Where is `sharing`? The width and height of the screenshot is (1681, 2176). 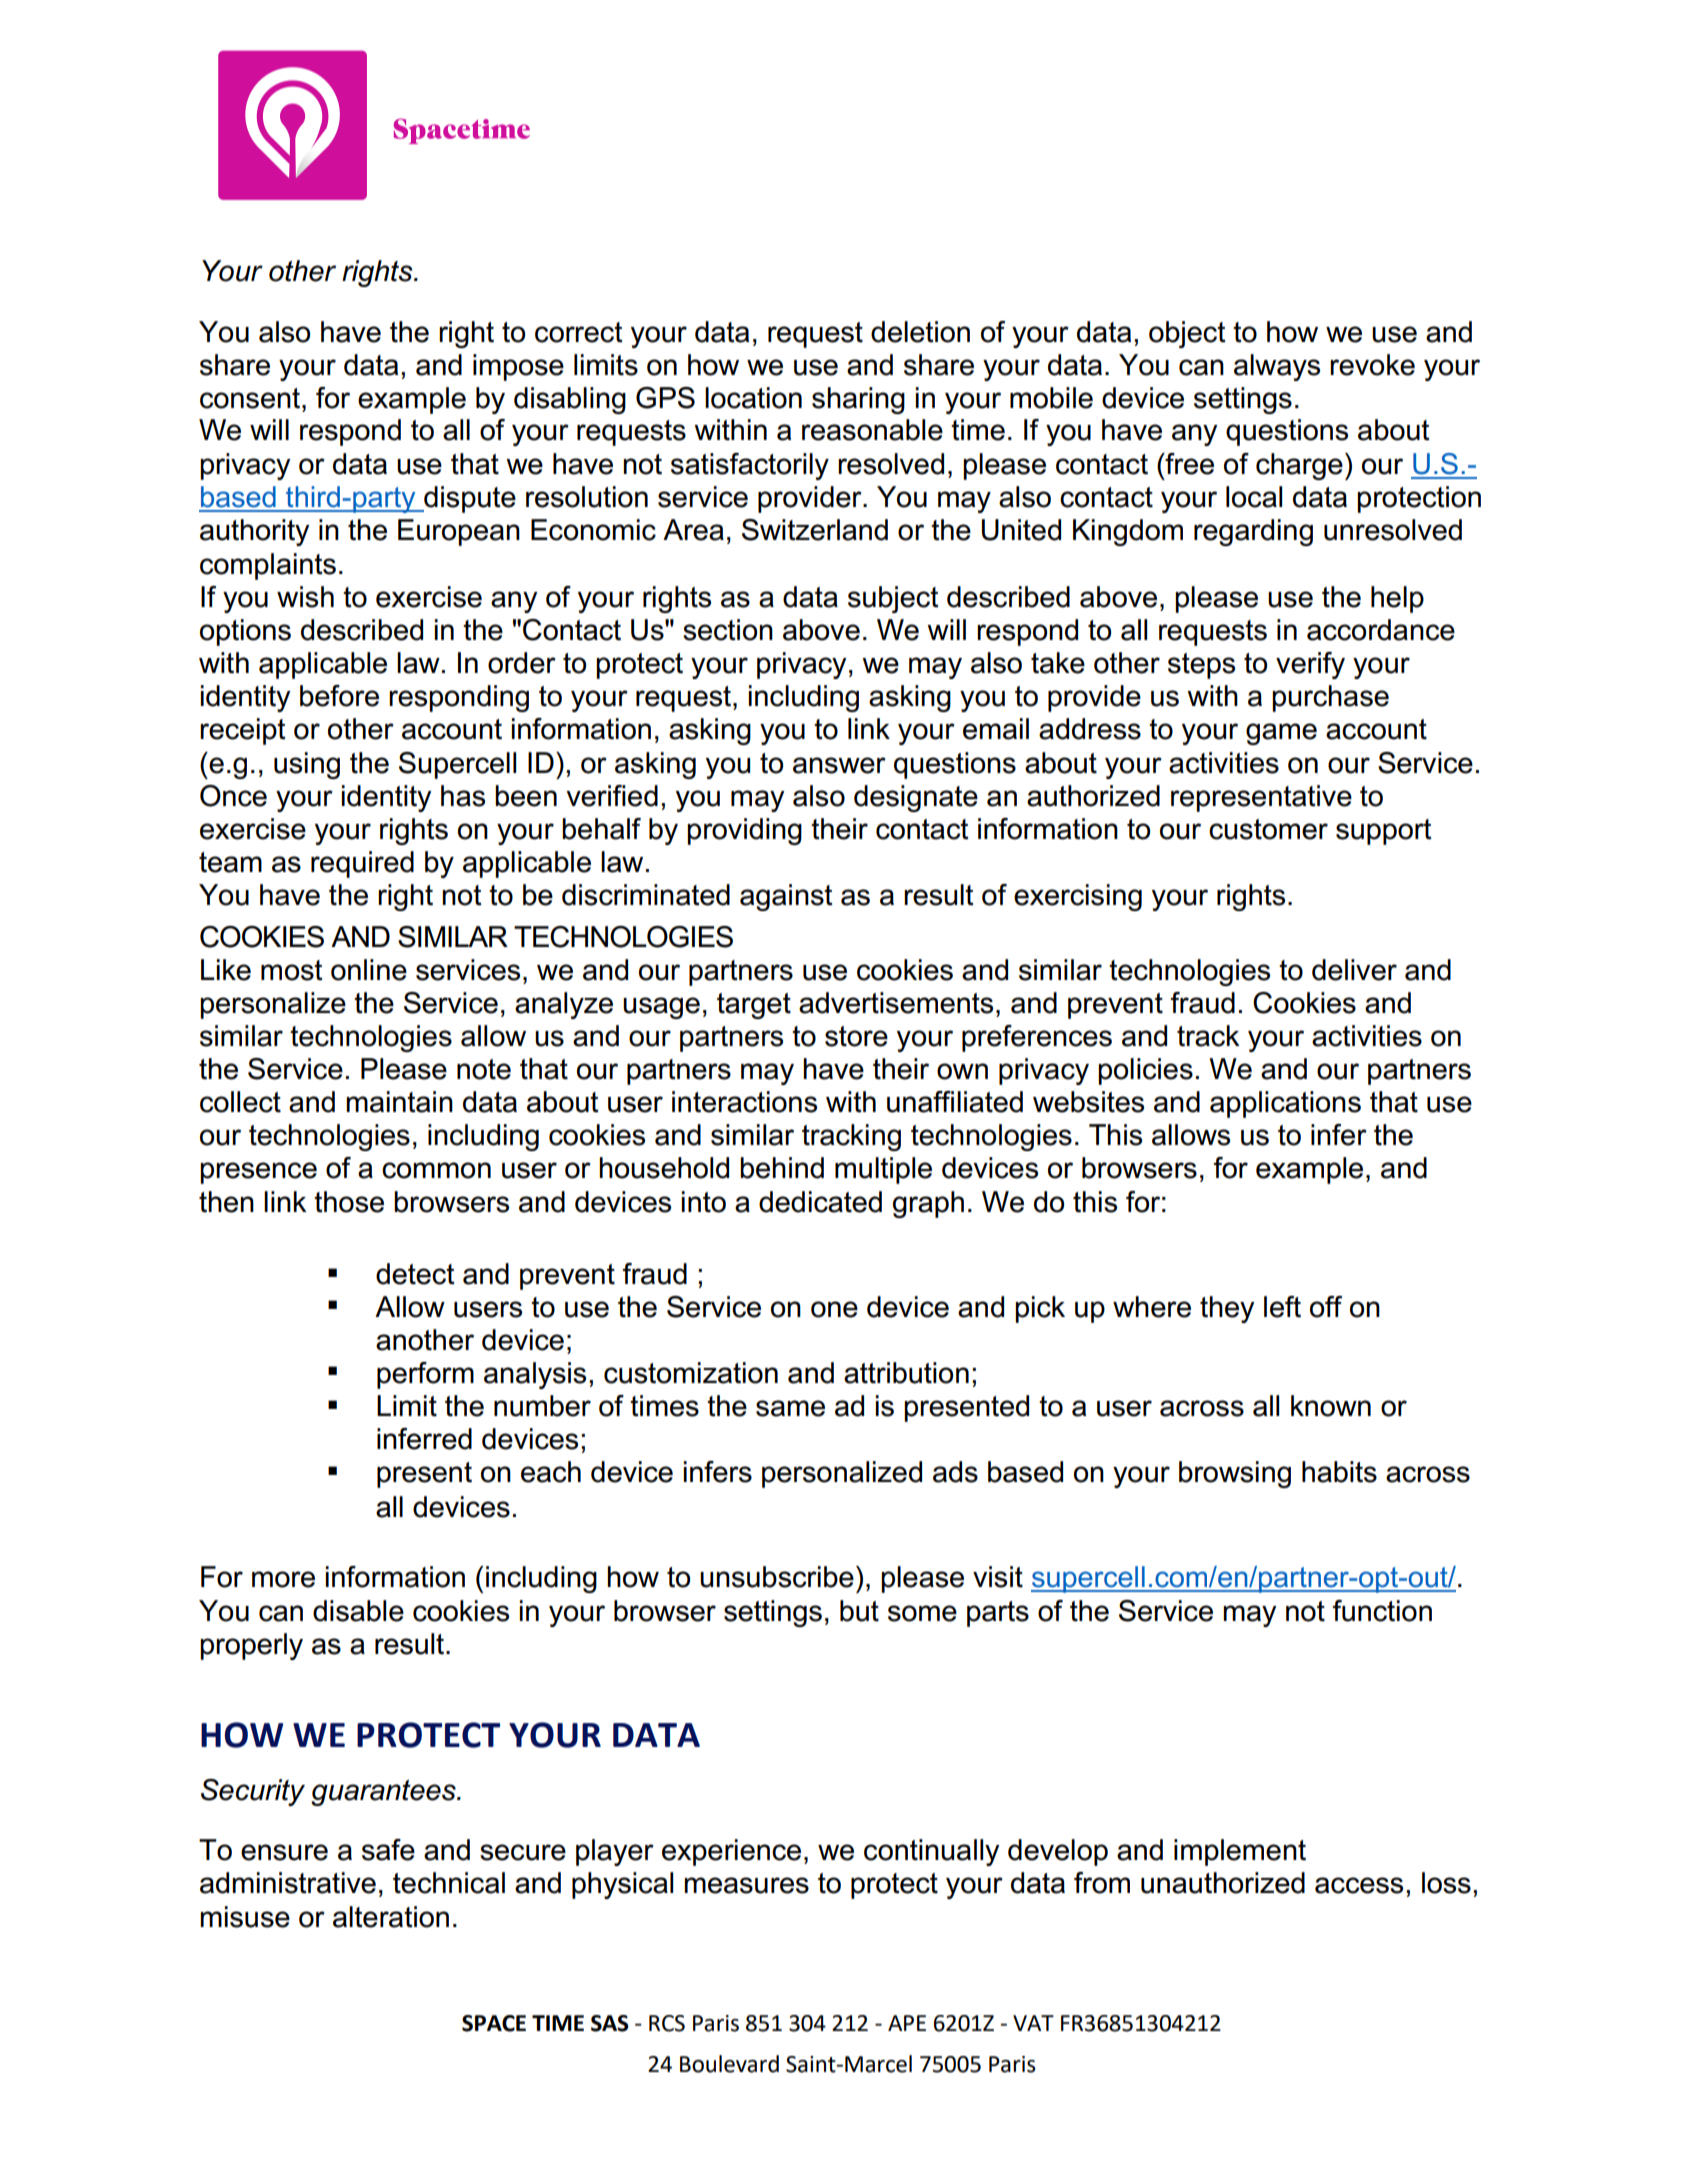 sharing is located at coordinates (858, 400).
